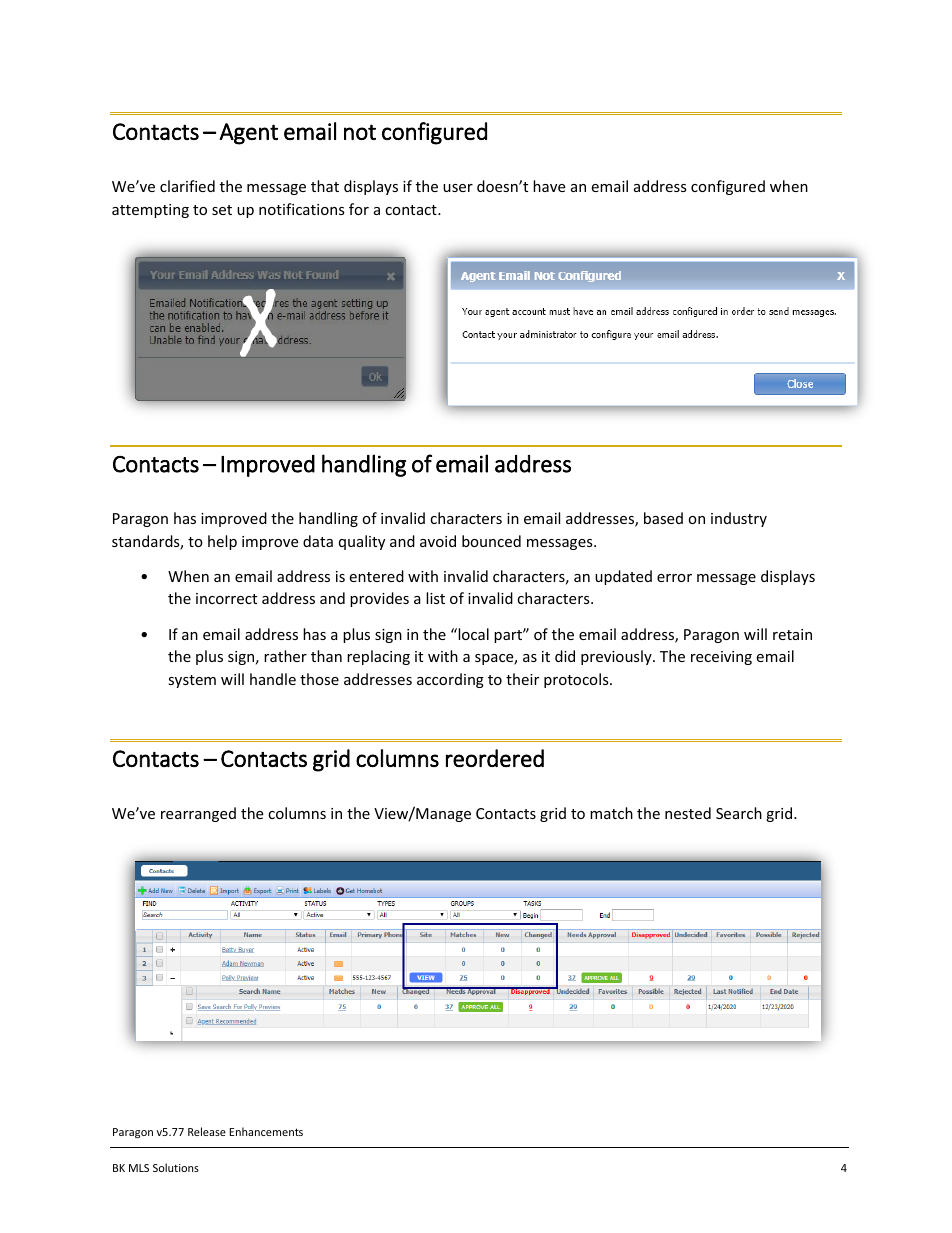 The width and height of the screenshot is (952, 1233). I want to click on Search, so click(739, 813).
